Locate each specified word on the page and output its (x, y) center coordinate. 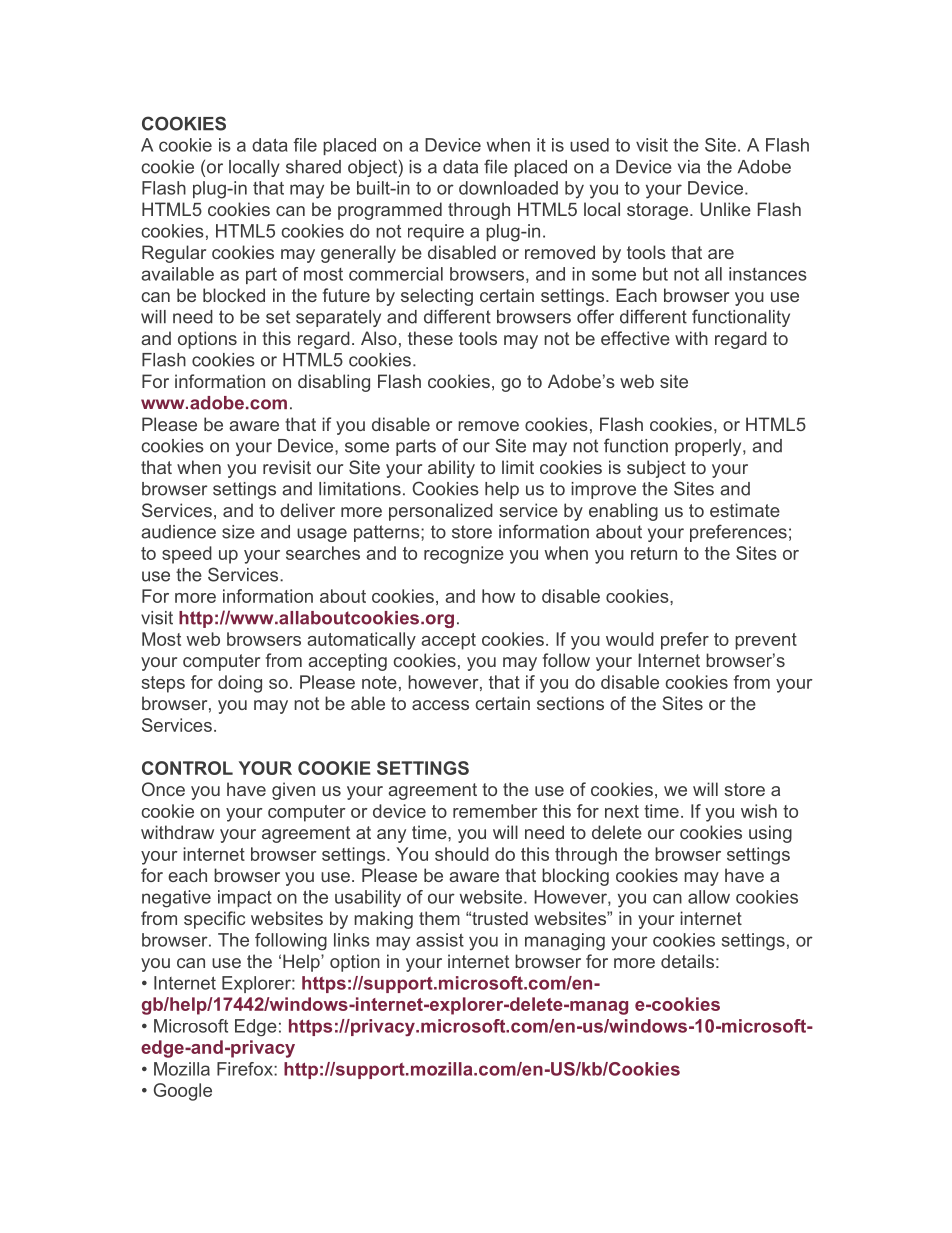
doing (240, 684)
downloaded (508, 188)
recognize (464, 555)
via (689, 167)
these (430, 338)
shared (313, 167)
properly (709, 447)
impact (245, 898)
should (462, 854)
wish (759, 811)
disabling (334, 383)
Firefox (246, 1069)
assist (440, 940)
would (630, 639)
